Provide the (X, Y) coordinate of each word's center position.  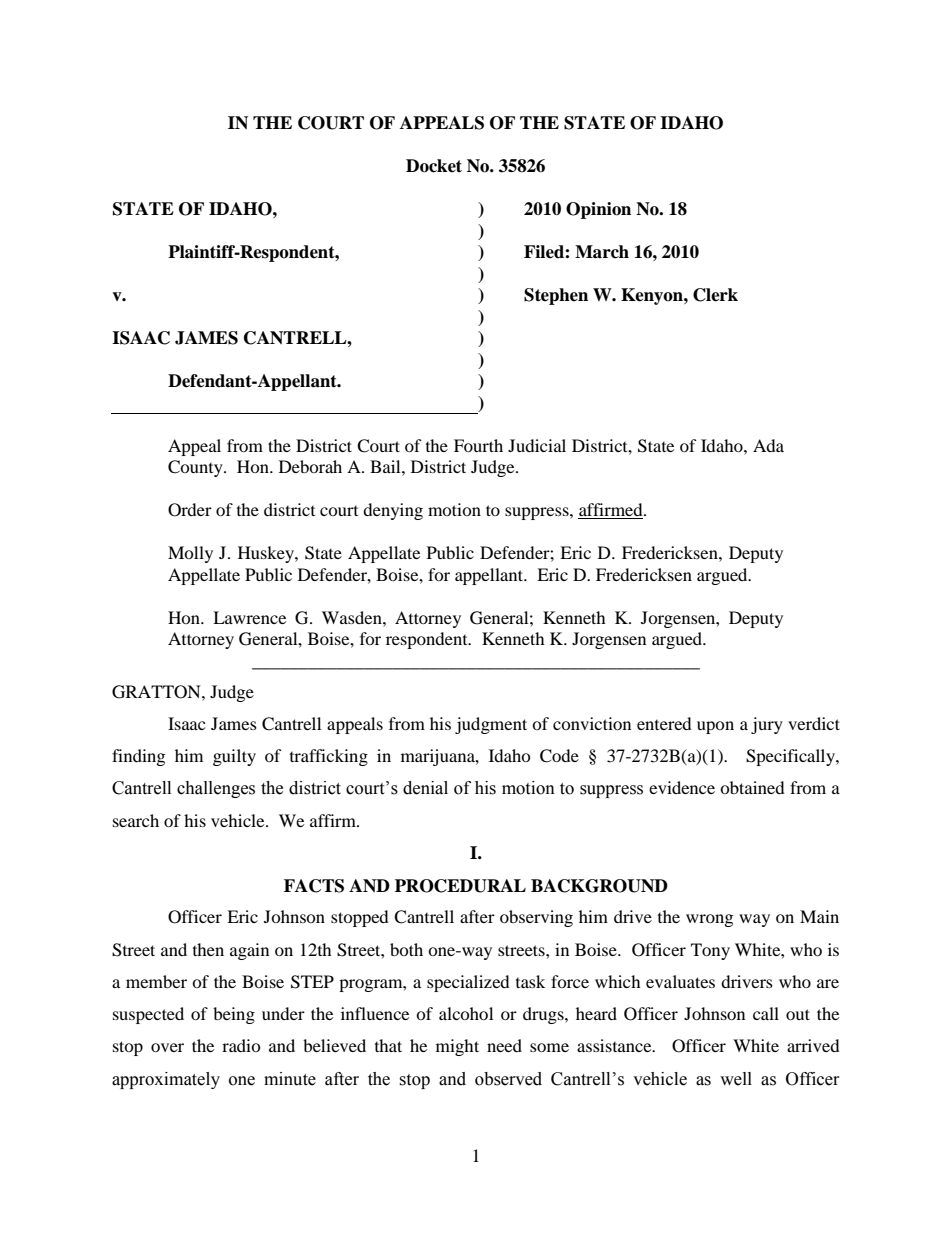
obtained (752, 787)
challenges (216, 789)
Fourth (478, 445)
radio (241, 1045)
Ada (768, 445)
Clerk (715, 295)
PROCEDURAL (460, 886)
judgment (491, 725)
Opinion (598, 210)
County (196, 468)
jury (767, 725)
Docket (434, 166)
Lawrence (249, 617)
